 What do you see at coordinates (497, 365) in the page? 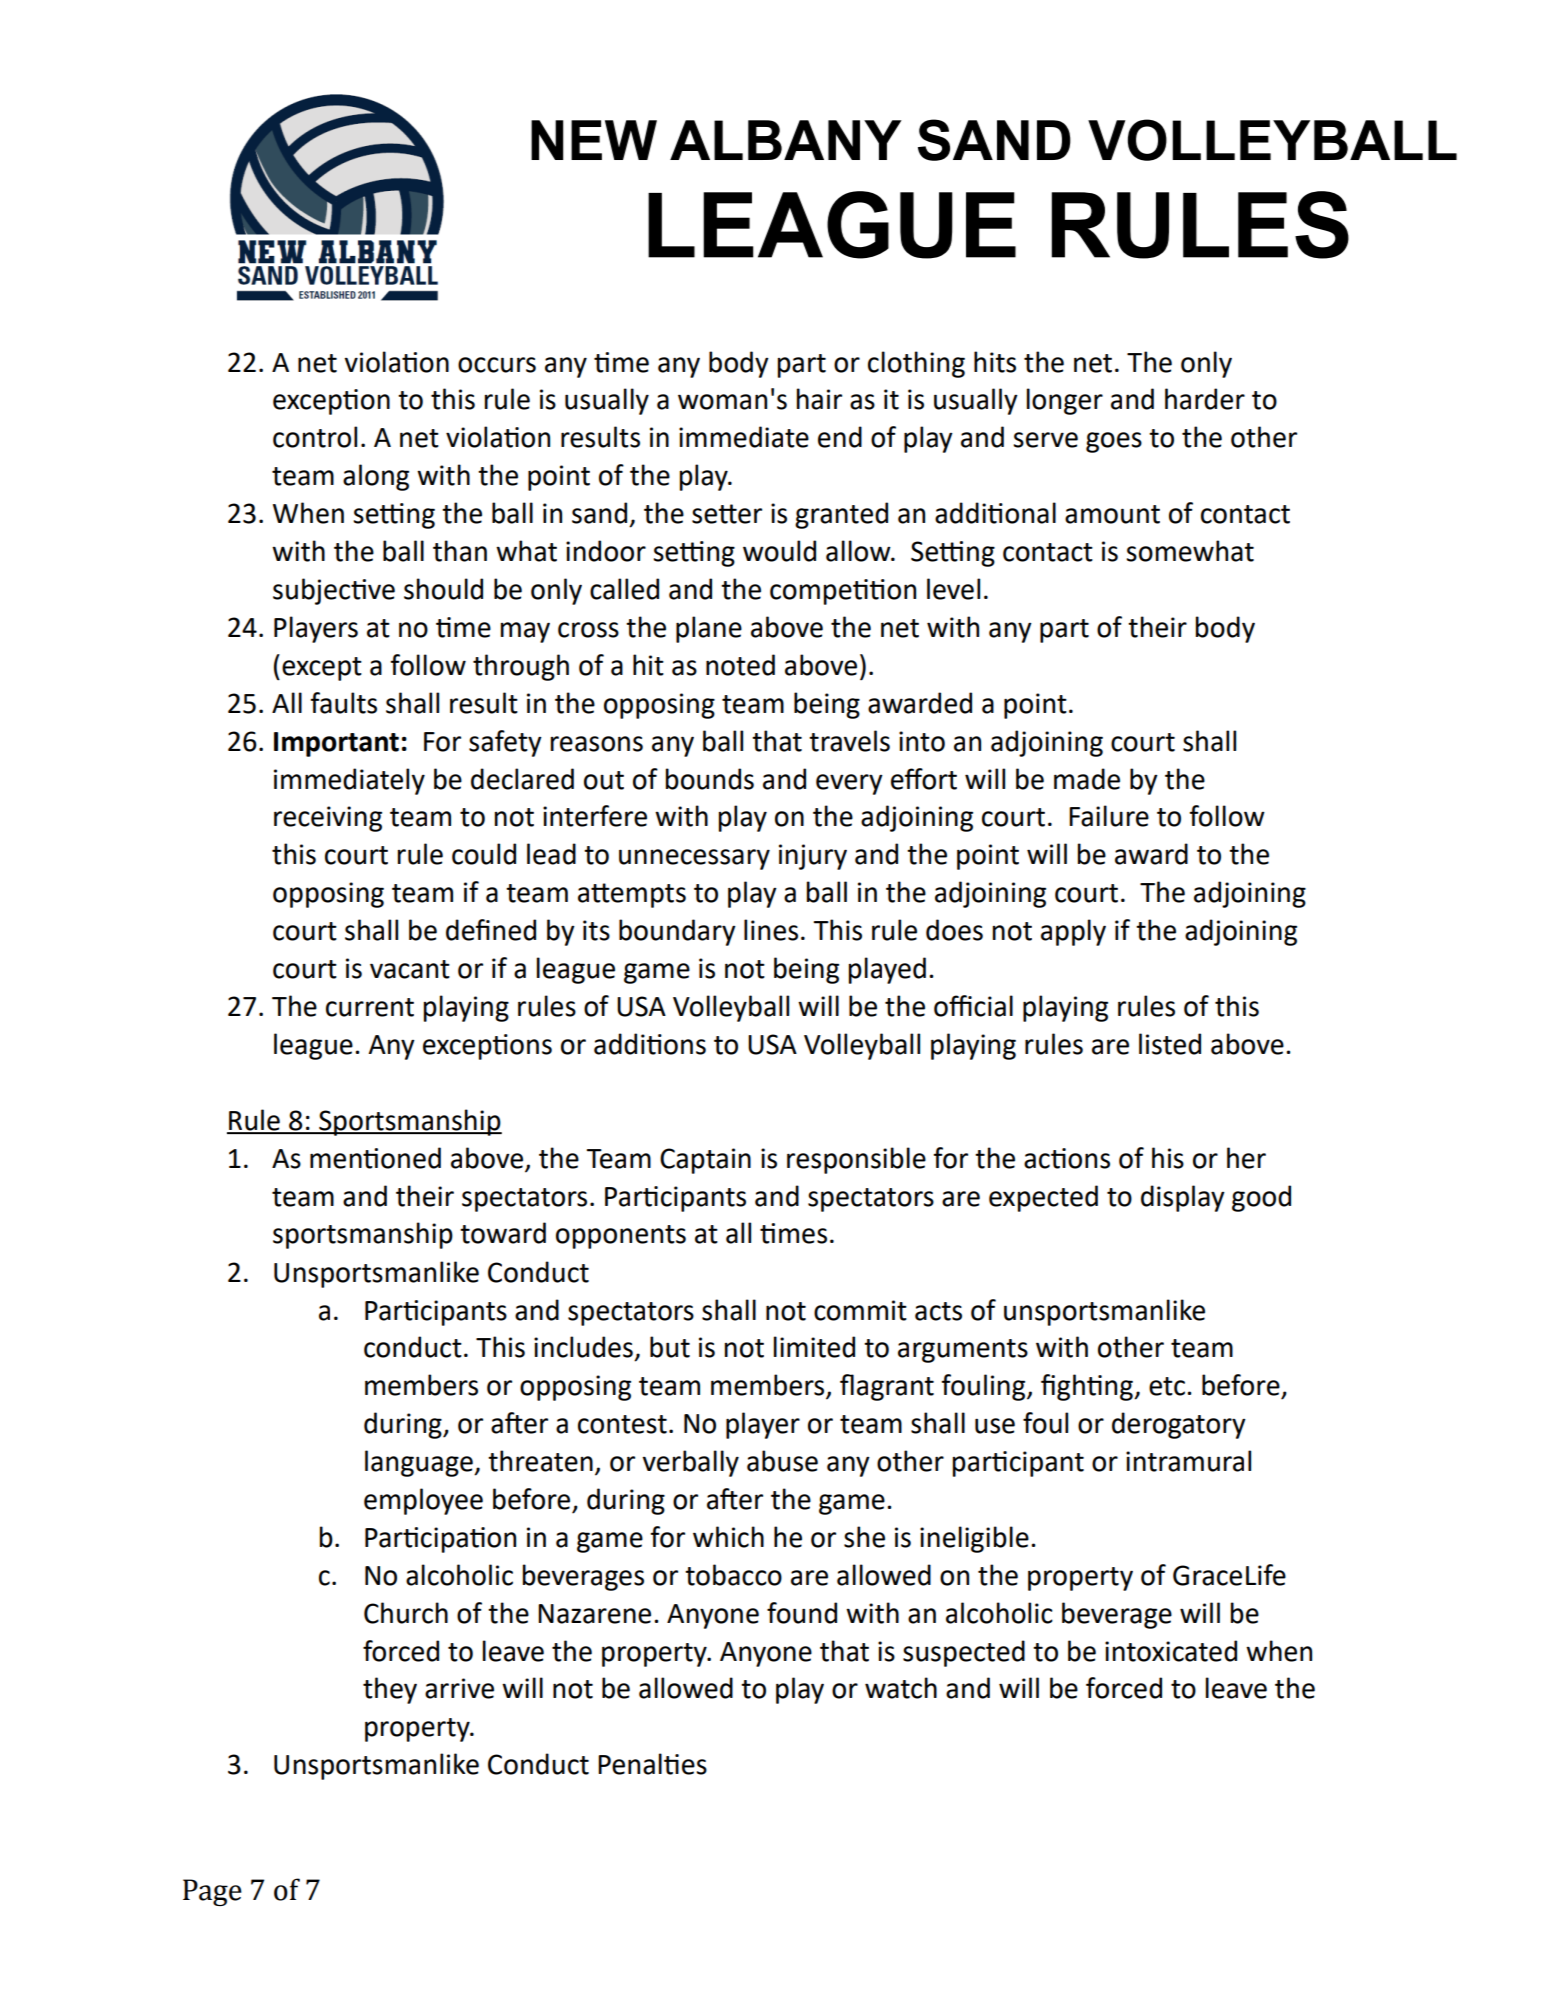
I see `occurs` at bounding box center [497, 365].
